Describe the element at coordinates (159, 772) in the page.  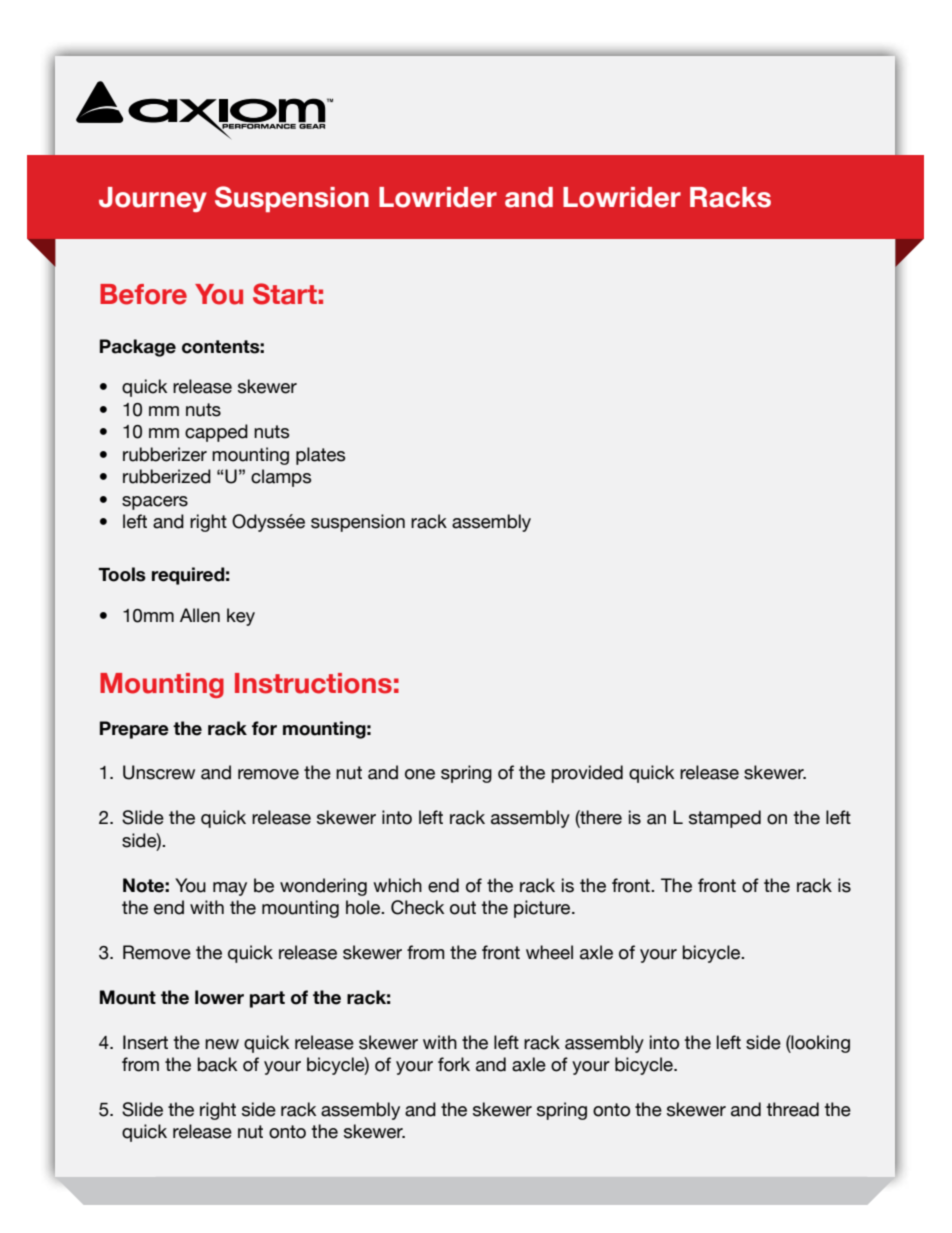
I see `Unscrew` at that location.
